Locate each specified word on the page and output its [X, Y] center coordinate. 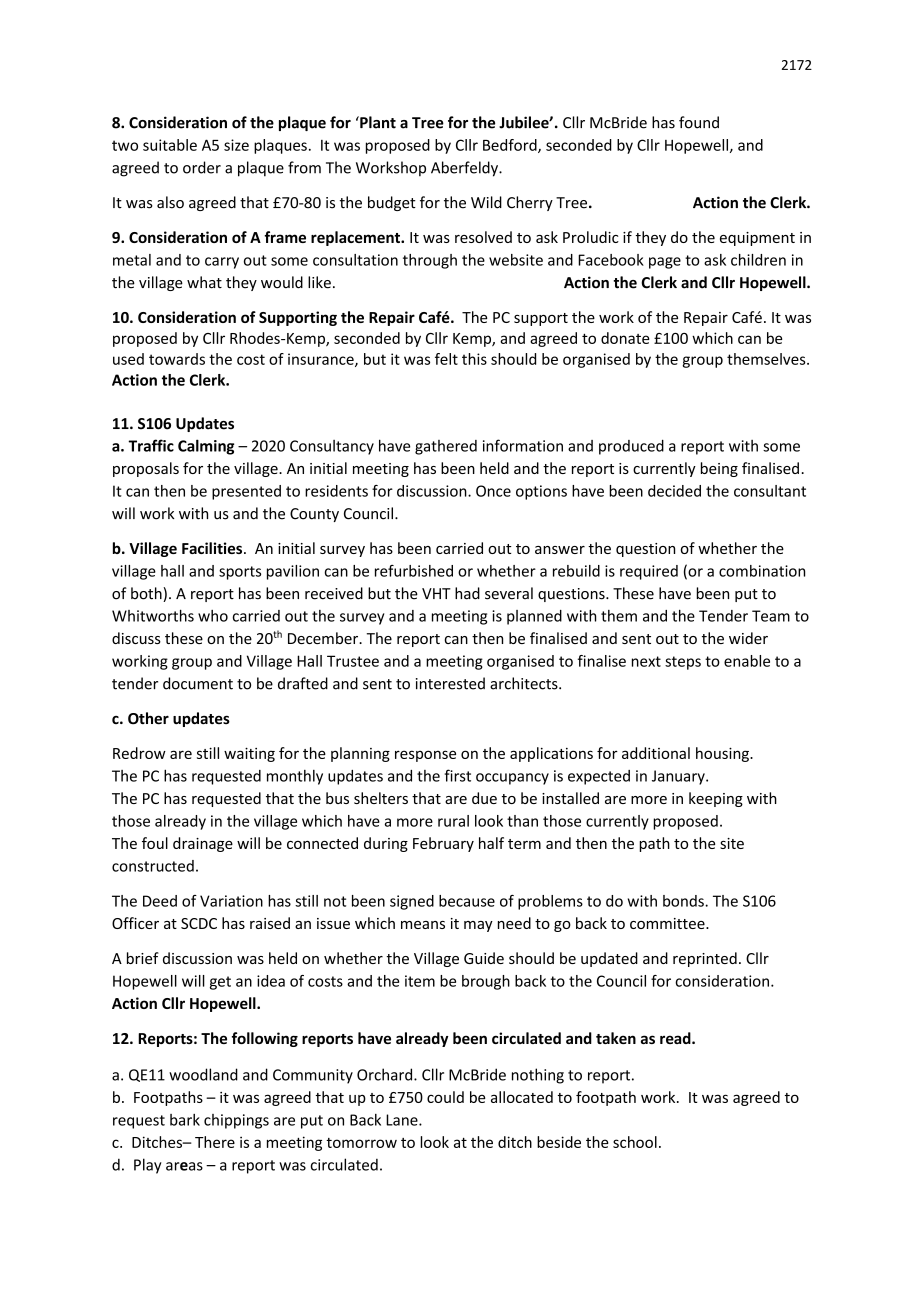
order [202, 167]
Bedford [511, 146]
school [635, 1142]
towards [177, 359]
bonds [684, 901]
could [445, 1097]
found [699, 122]
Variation [231, 901]
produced [631, 447]
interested [450, 683]
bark [185, 1120]
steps [683, 663]
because [467, 901]
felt [446, 359]
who [213, 616]
